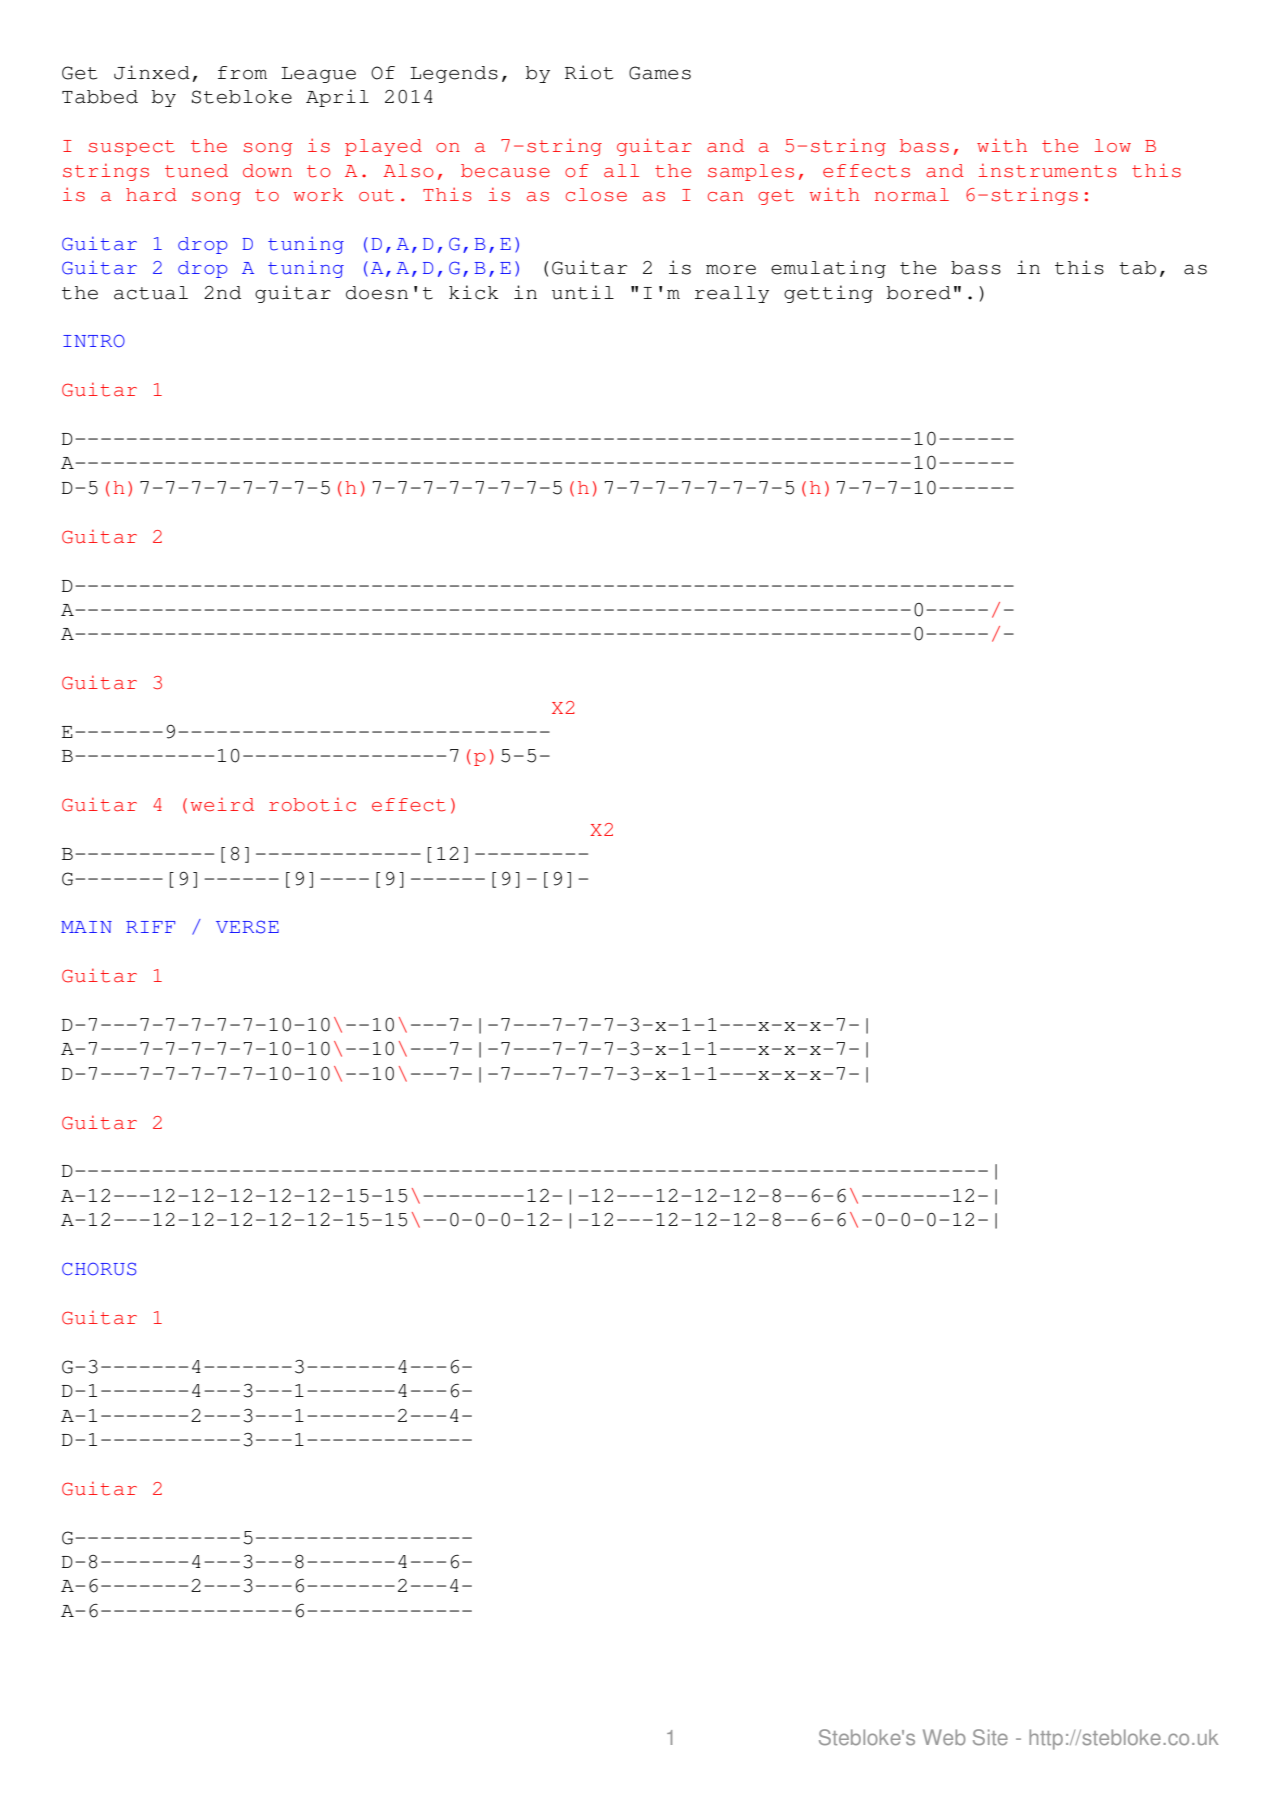 This screenshot has width=1279, height=1811. I want to click on RIFF, so click(150, 927).
